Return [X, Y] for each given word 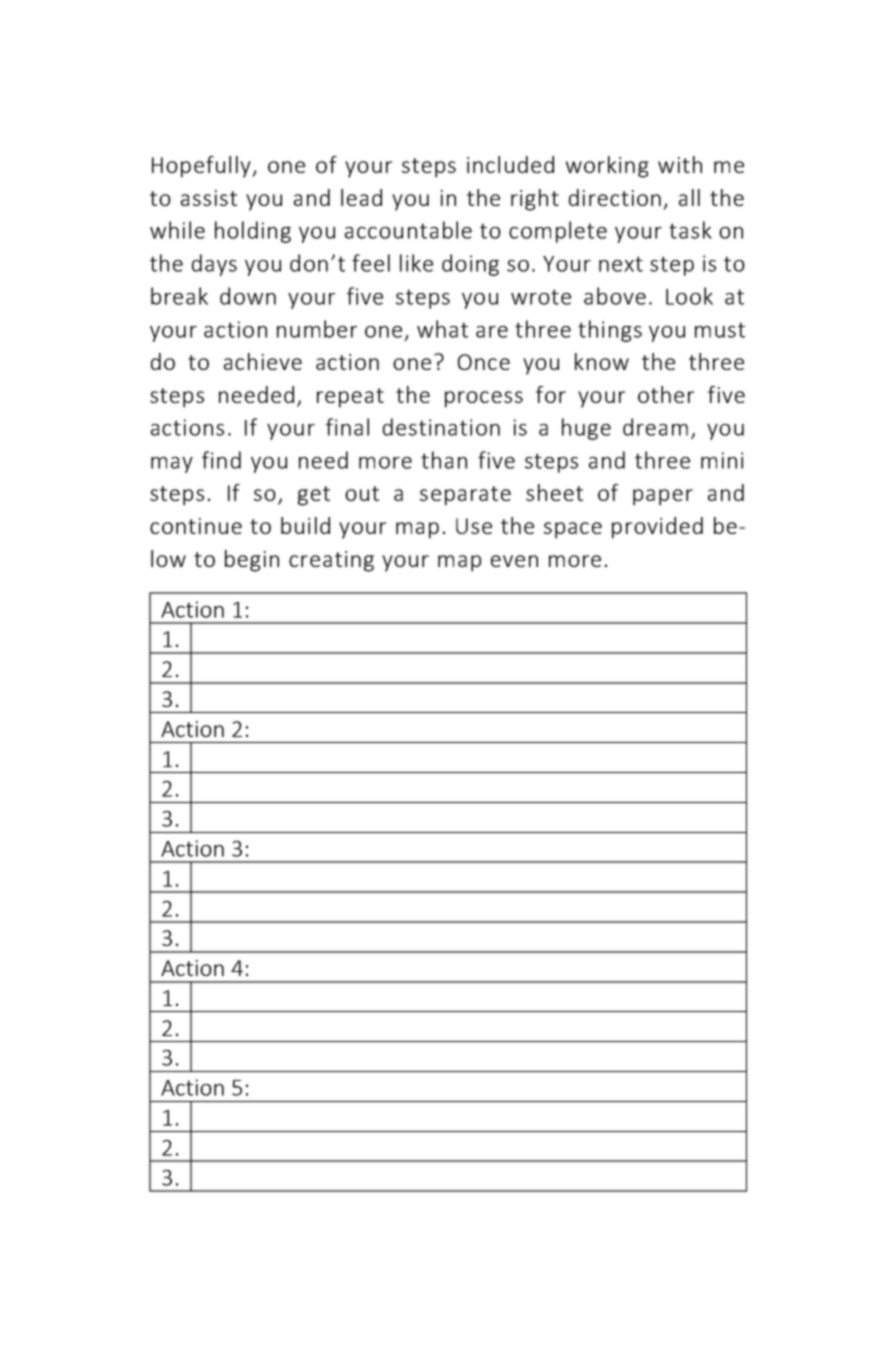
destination [441, 427]
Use [474, 526]
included [510, 164]
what [442, 329]
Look [689, 296]
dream [655, 427]
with [680, 164]
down [248, 296]
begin [252, 561]
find [221, 460]
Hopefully [202, 167]
